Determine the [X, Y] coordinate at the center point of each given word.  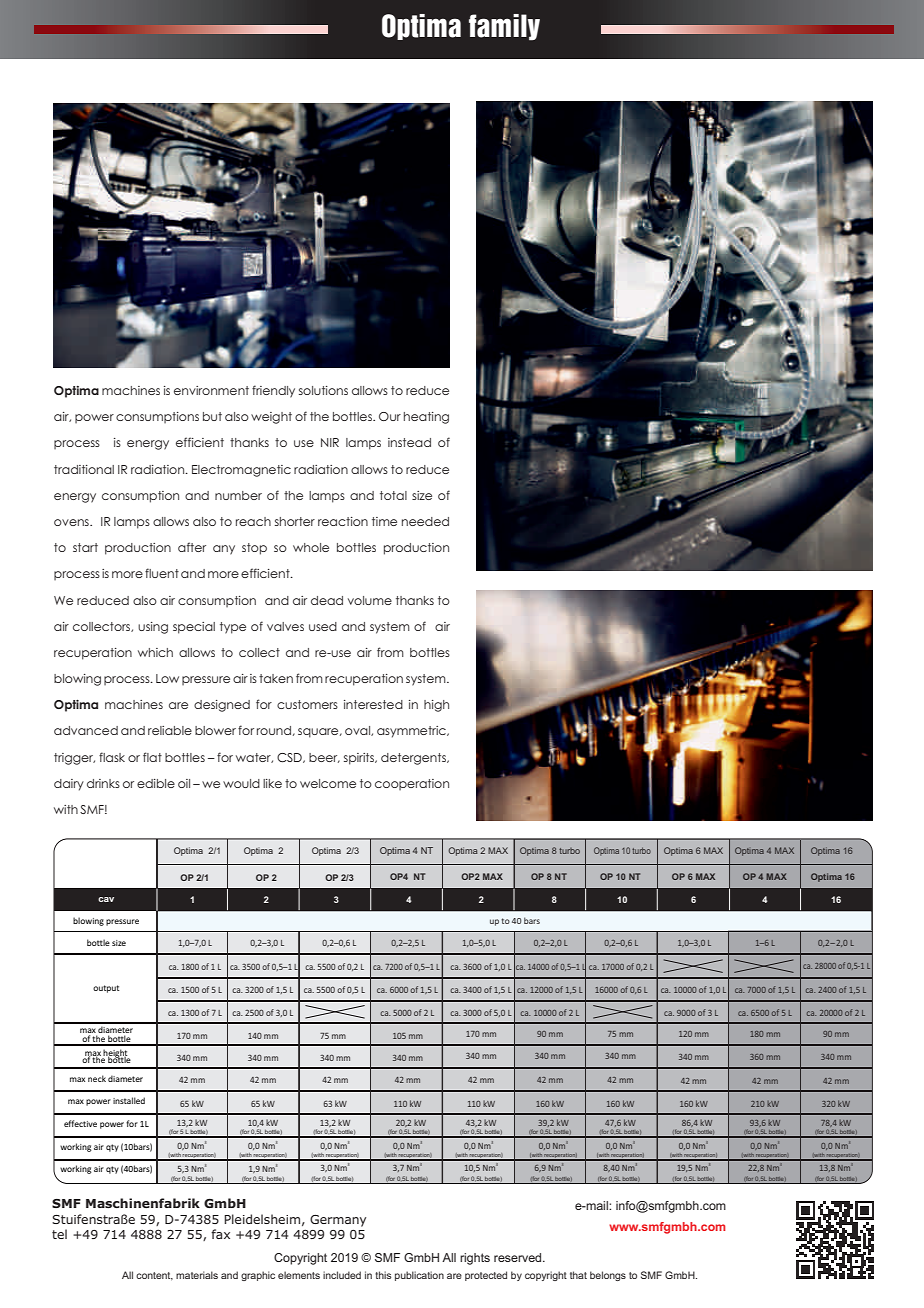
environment [211, 390]
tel [59, 1234]
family [504, 27]
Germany [338, 1221]
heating [426, 418]
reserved [519, 1257]
